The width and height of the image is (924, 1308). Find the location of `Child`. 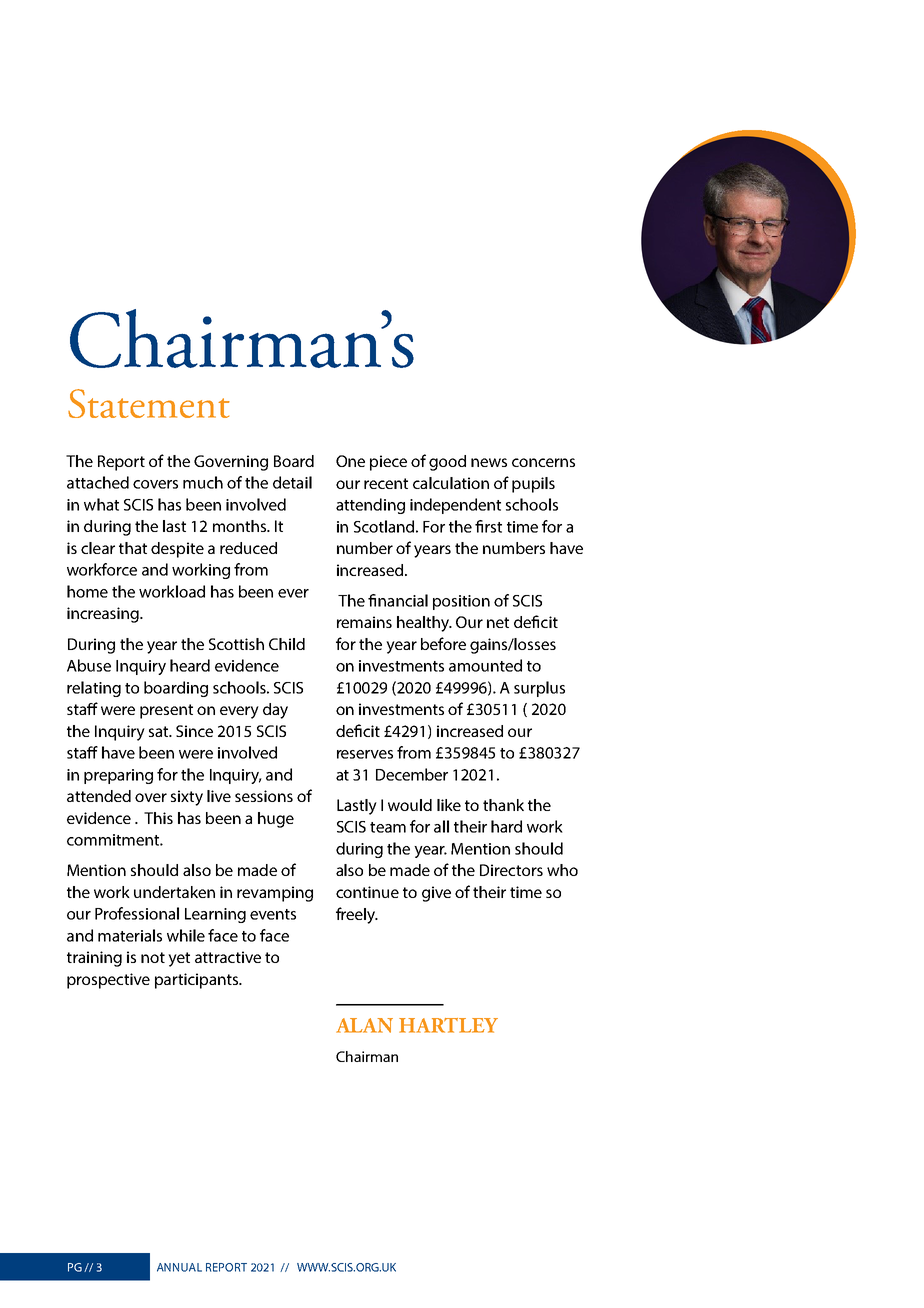

Child is located at coordinates (287, 644).
